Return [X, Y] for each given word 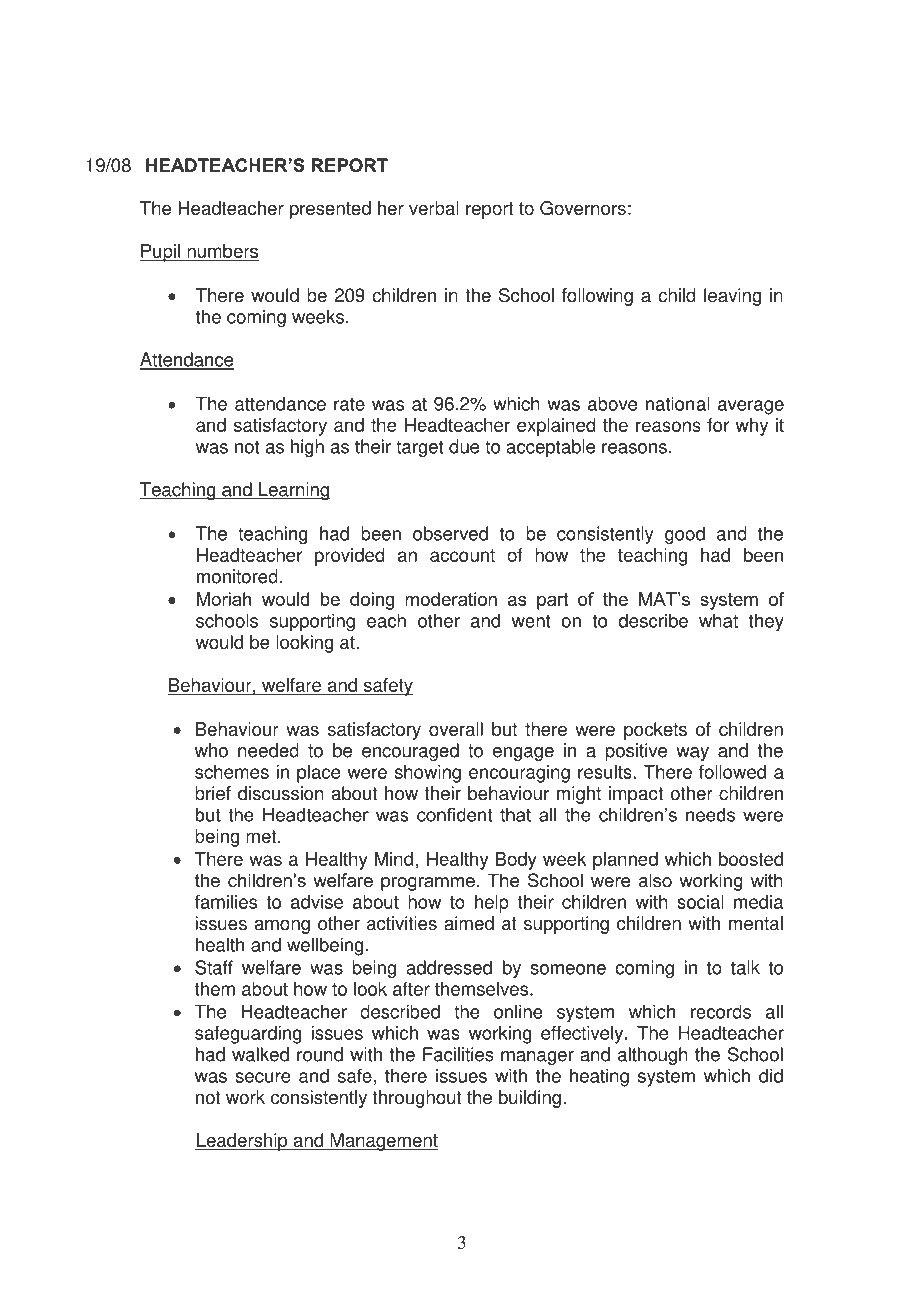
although [652, 1056]
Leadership [242, 1142]
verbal [434, 208]
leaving [732, 297]
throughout [417, 1099]
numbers [222, 252]
